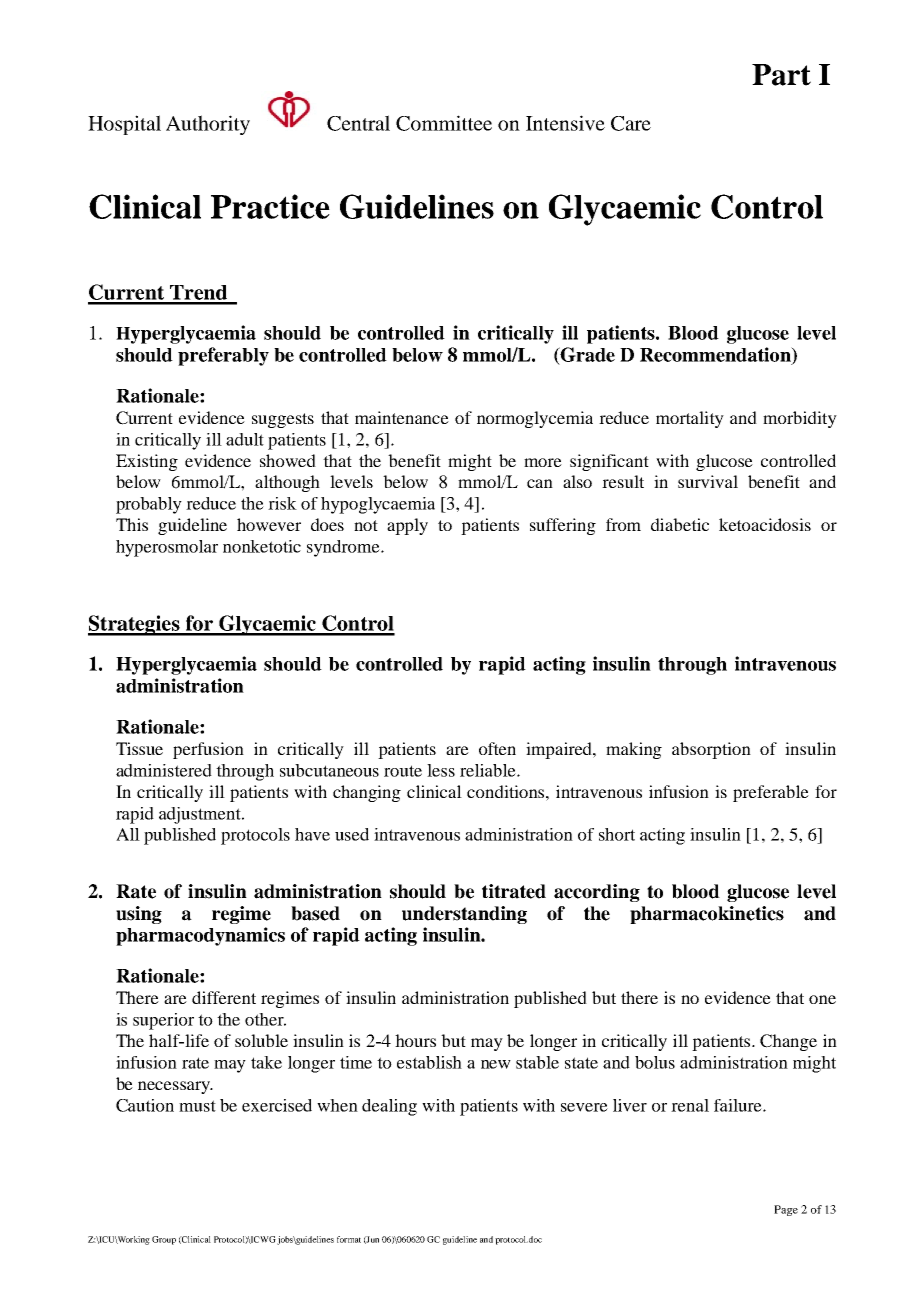 The height and width of the image is (1308, 924). What do you see at coordinates (497, 748) in the image?
I see `often` at bounding box center [497, 748].
